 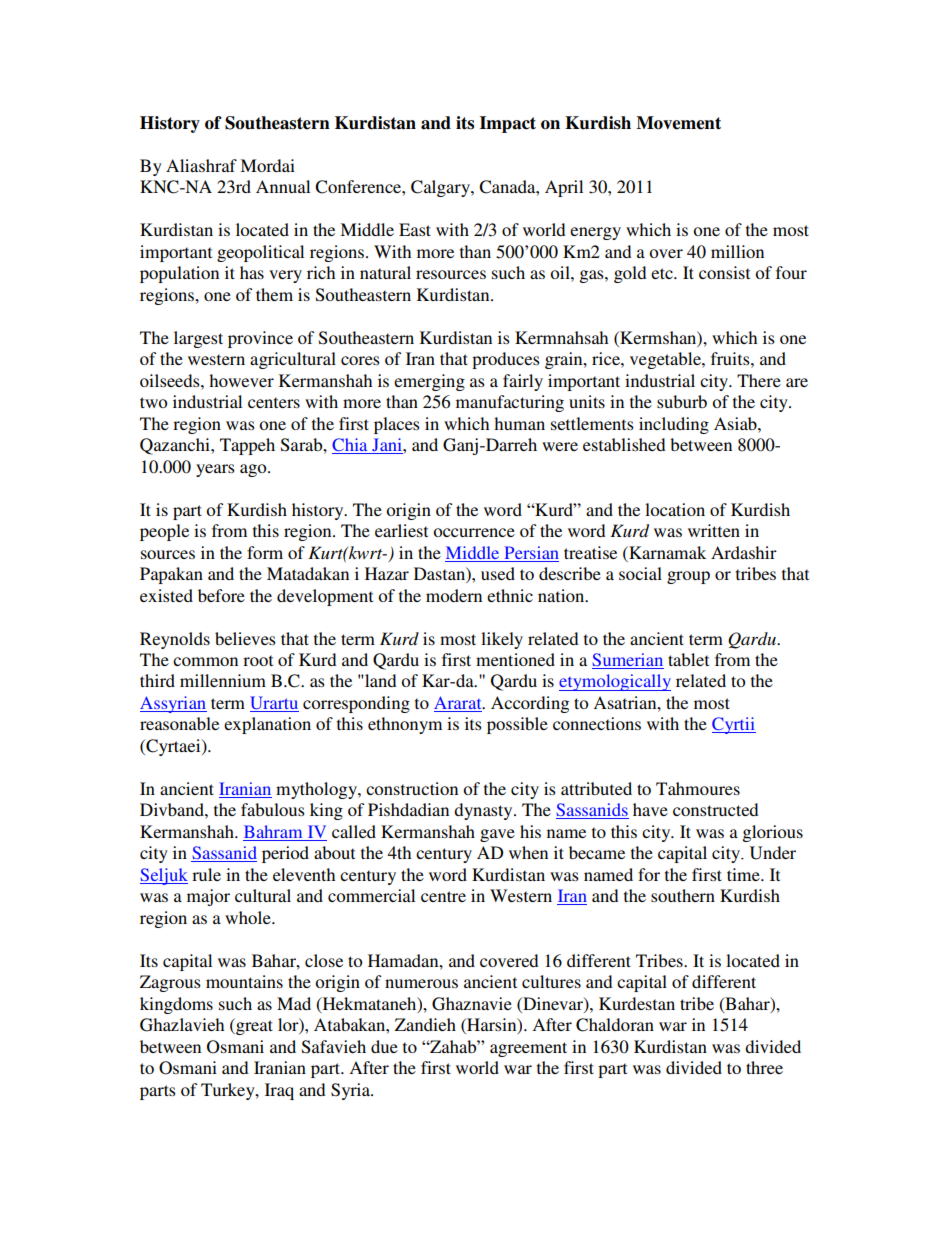 I want to click on group, so click(x=688, y=577).
